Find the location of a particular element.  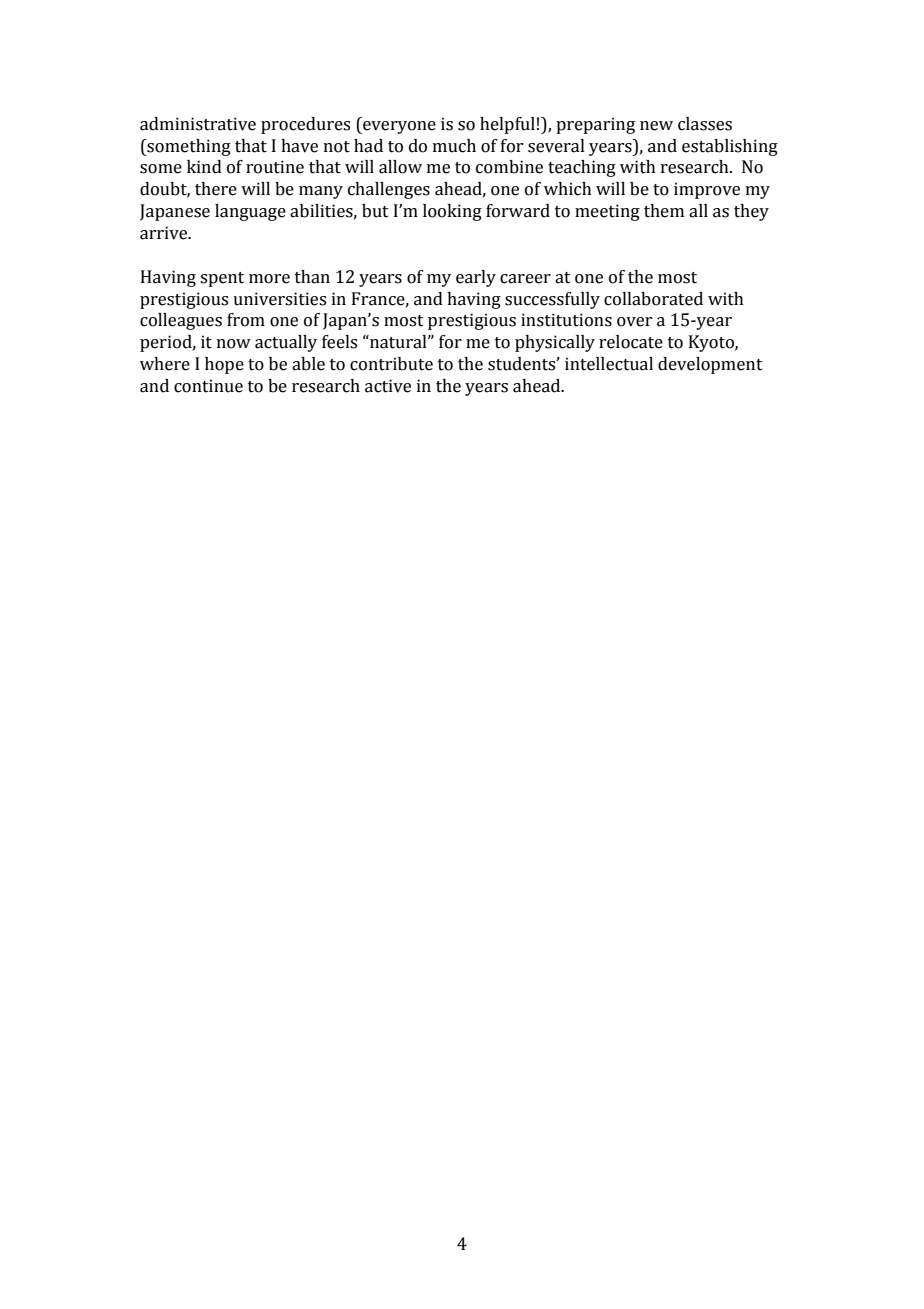

new is located at coordinates (656, 126).
